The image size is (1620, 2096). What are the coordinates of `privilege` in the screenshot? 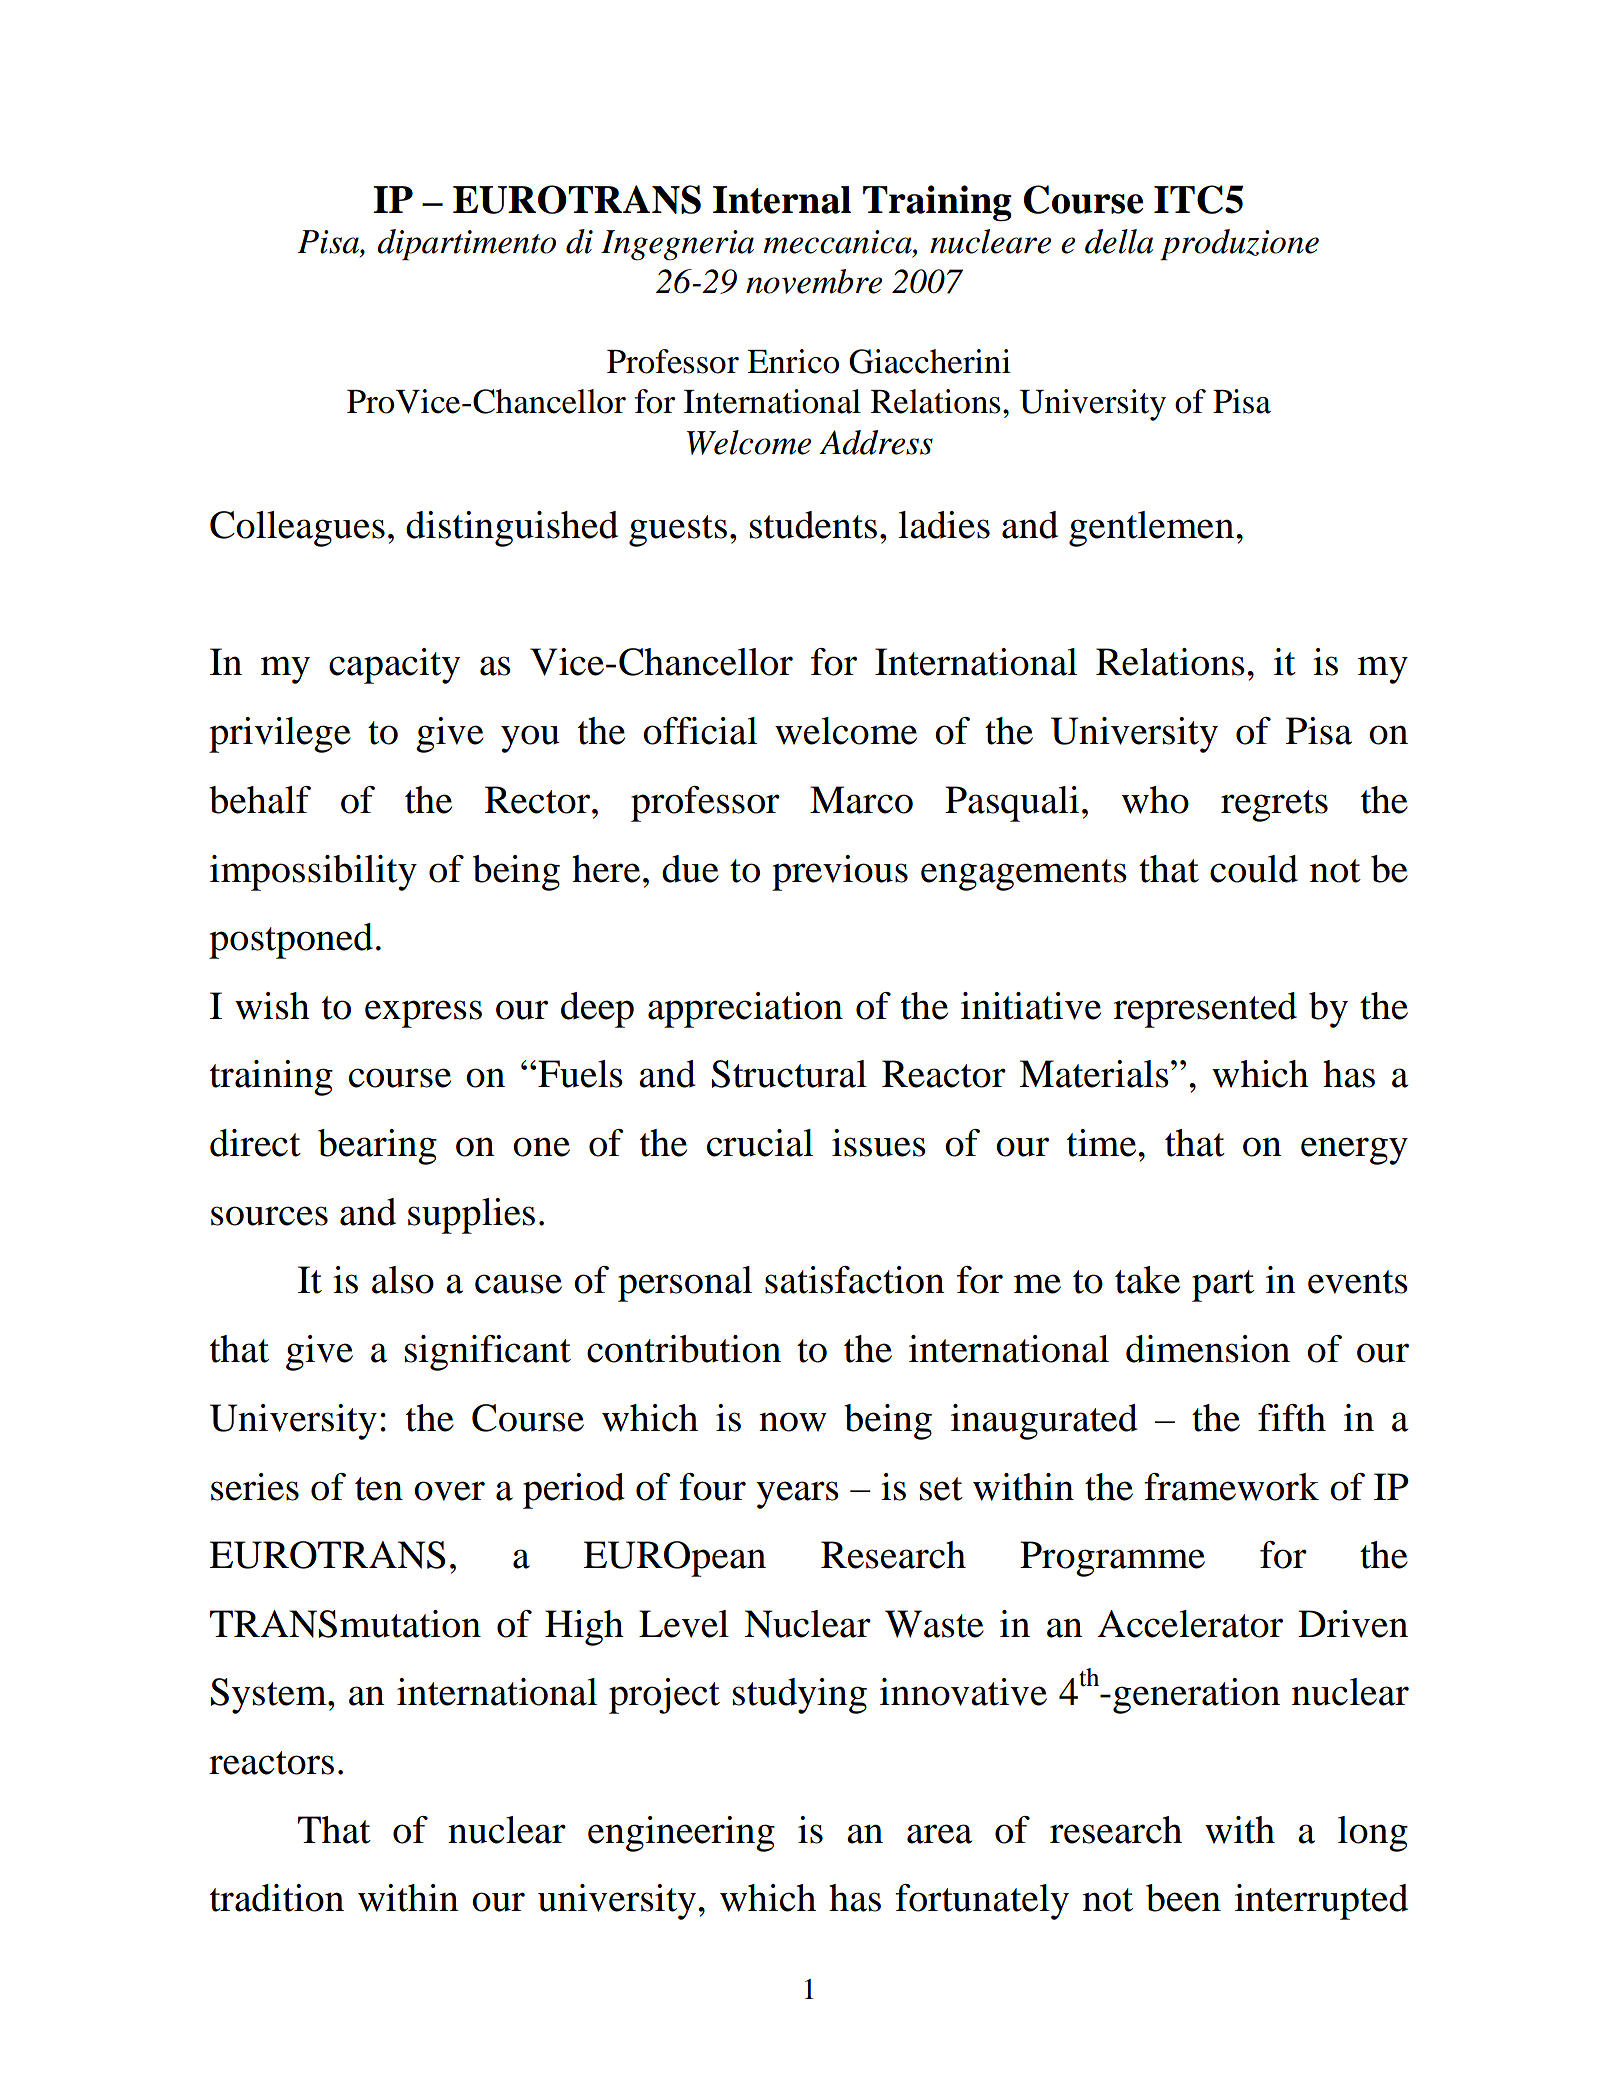 It's located at (280, 735).
